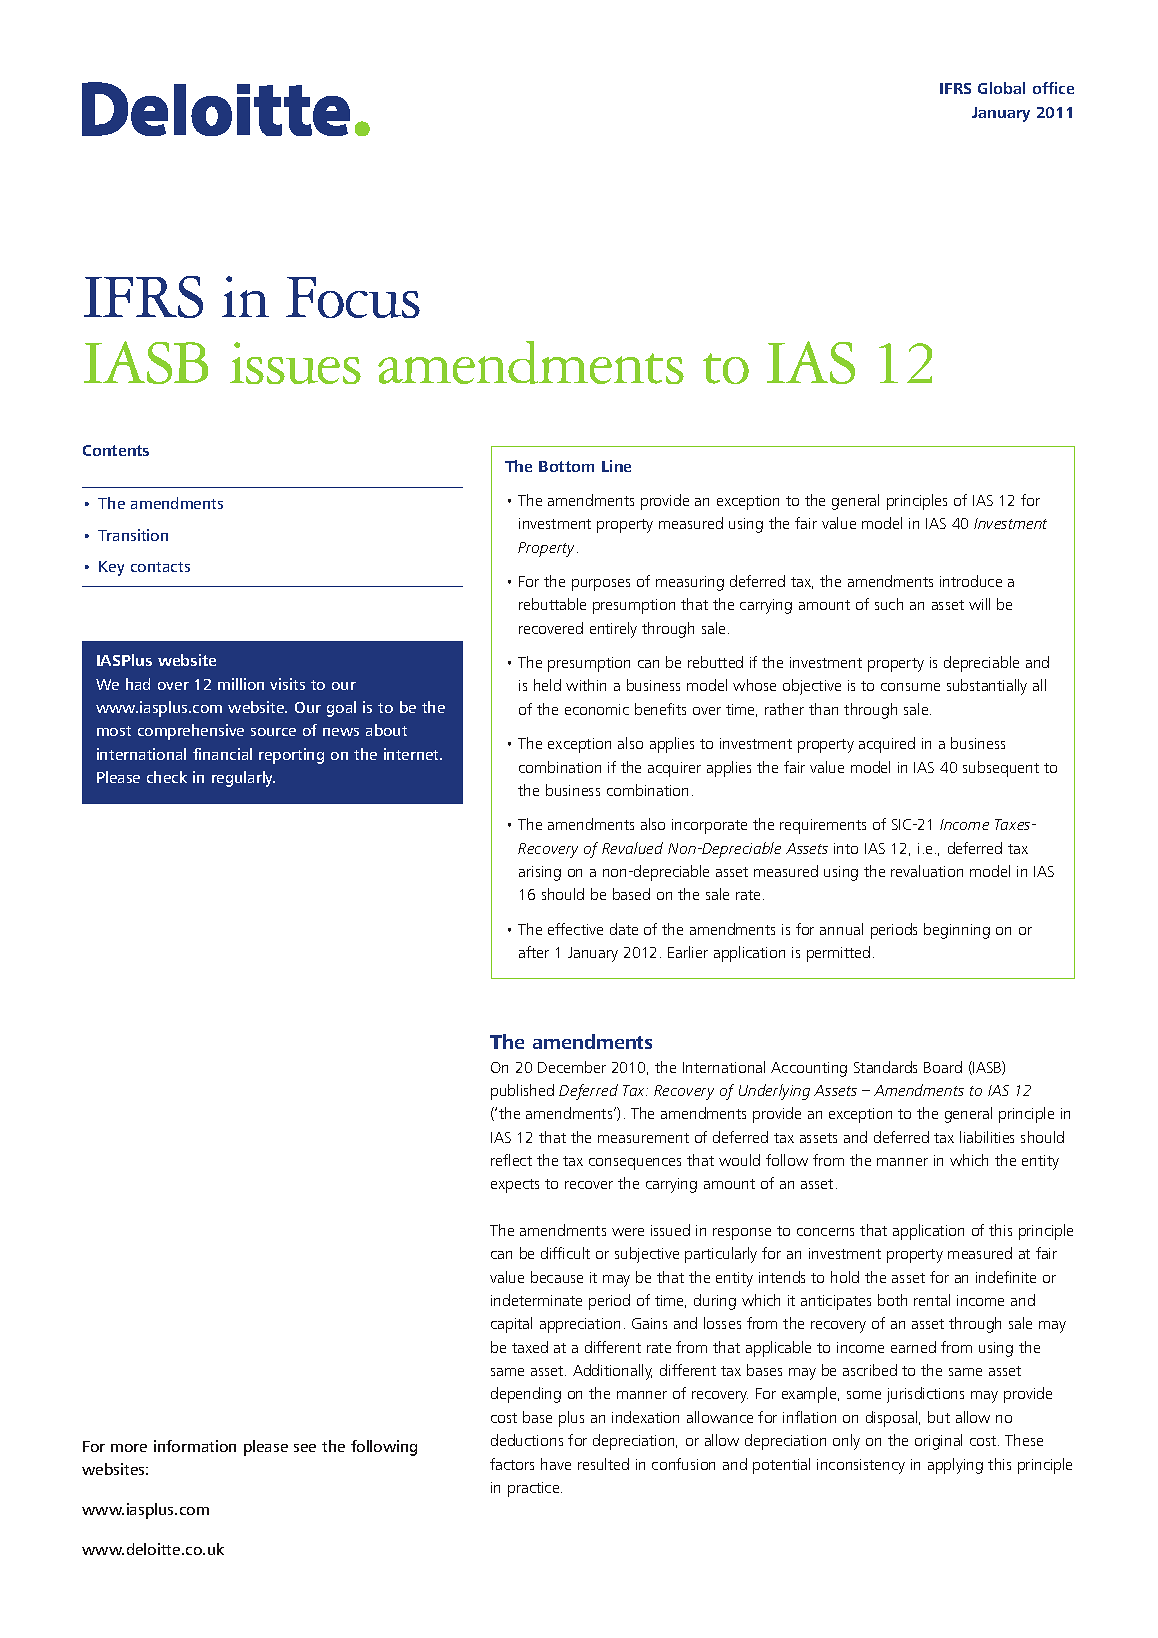 The image size is (1158, 1638). Describe the element at coordinates (195, 1446) in the screenshot. I see `information` at that location.
